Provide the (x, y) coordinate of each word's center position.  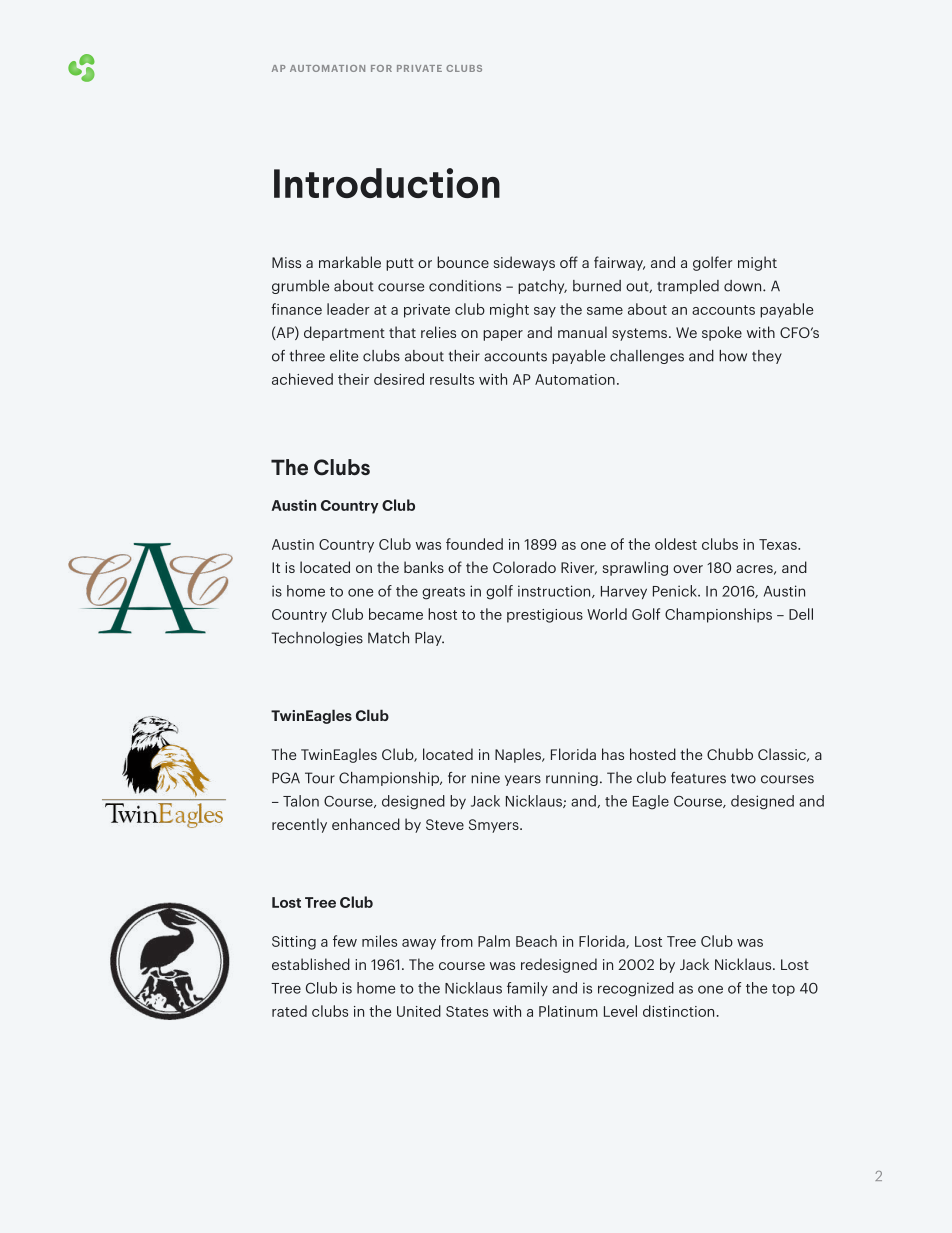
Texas (779, 544)
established (311, 964)
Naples (519, 755)
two (743, 778)
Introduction (387, 183)
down (744, 286)
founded (474, 544)
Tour (320, 778)
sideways (524, 263)
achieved (302, 379)
